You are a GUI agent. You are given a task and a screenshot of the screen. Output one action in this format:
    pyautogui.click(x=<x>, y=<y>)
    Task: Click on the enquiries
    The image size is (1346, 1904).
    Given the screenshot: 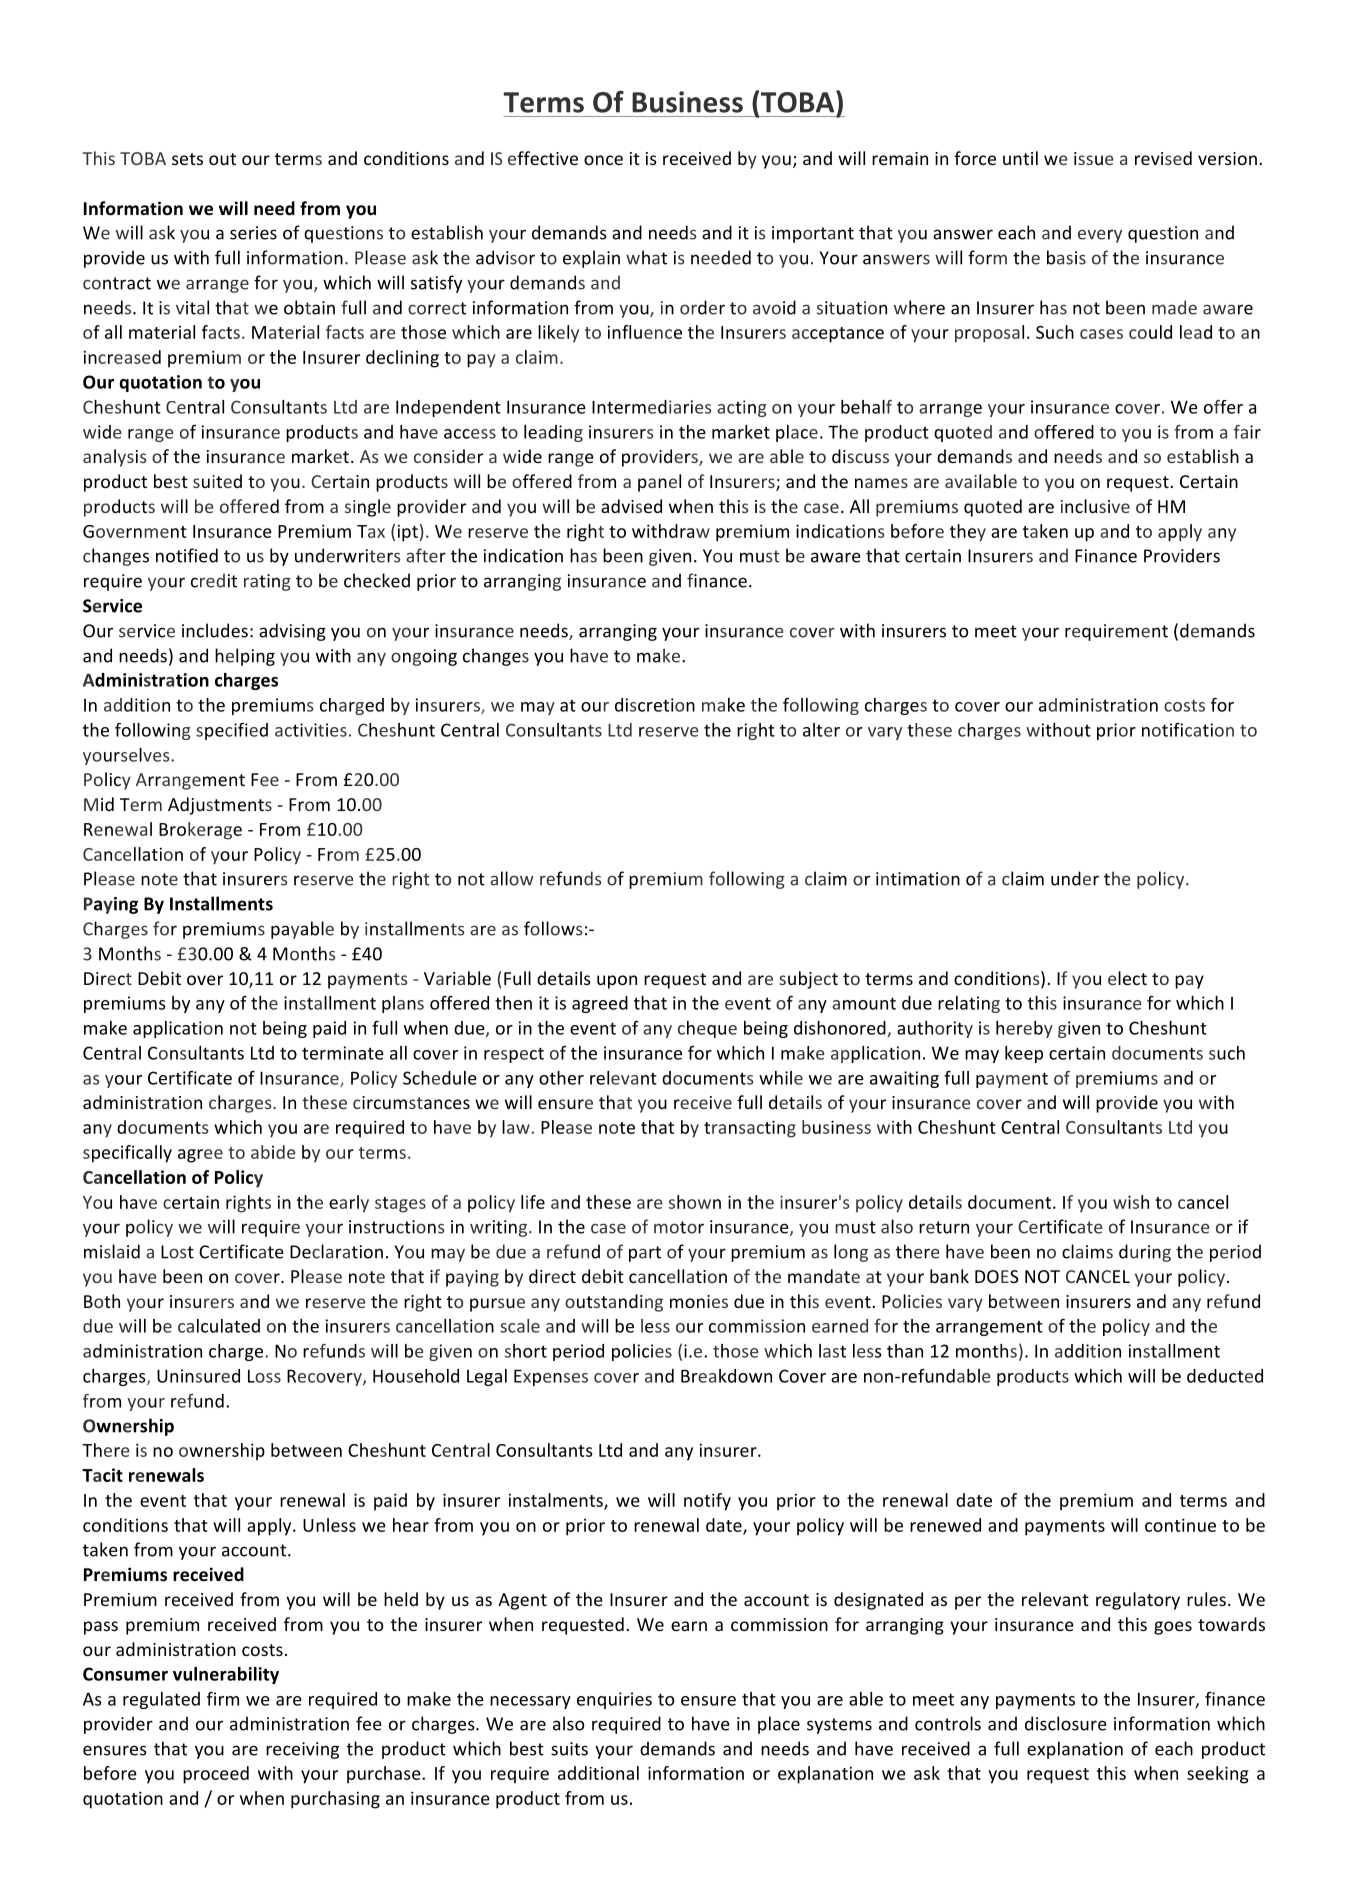 What is the action you would take?
    pyautogui.click(x=614, y=1700)
